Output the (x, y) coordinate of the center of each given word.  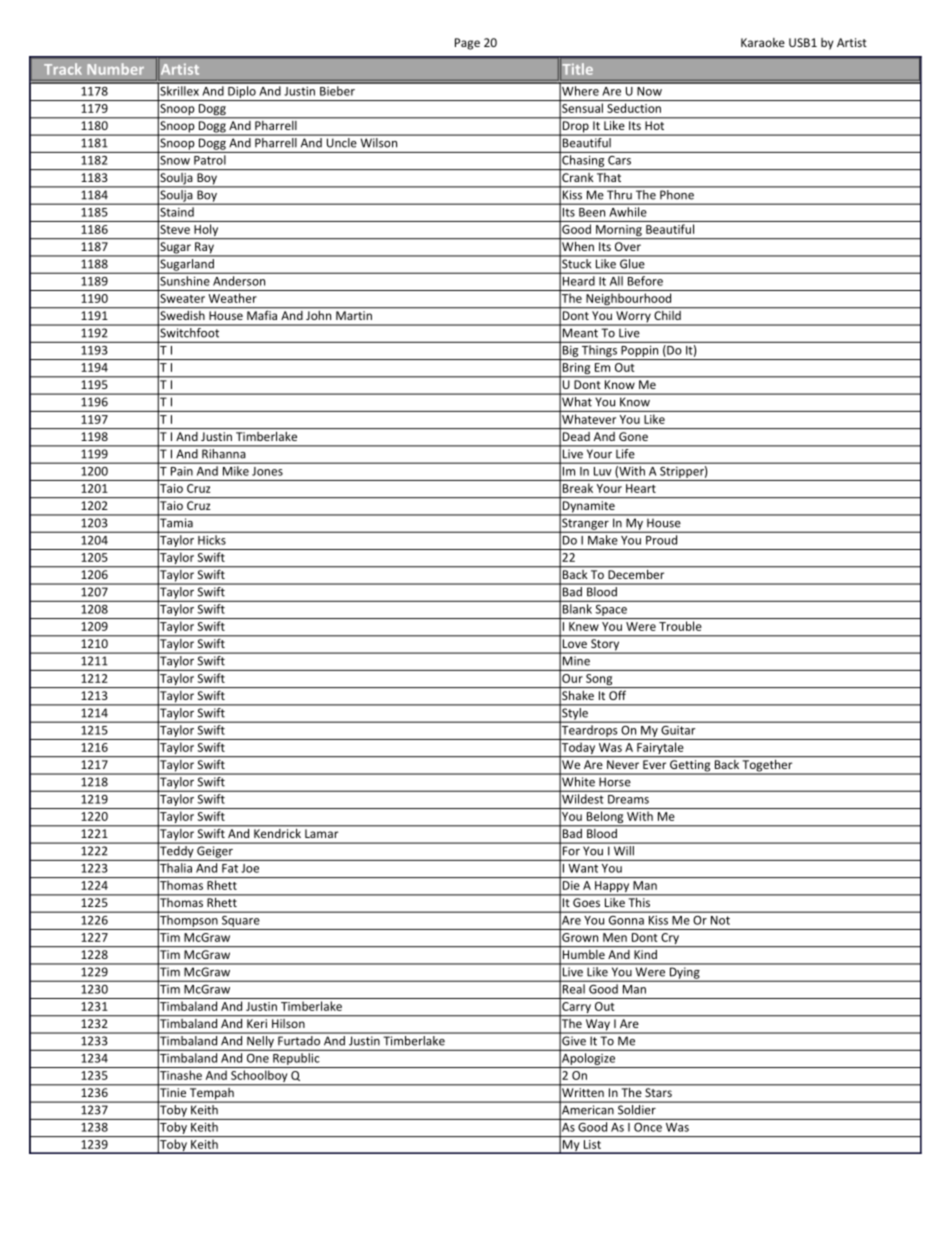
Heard (579, 281)
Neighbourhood (629, 300)
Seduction (634, 108)
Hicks (212, 540)
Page (467, 44)
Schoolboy (259, 1077)
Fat (230, 868)
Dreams (628, 799)
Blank (577, 609)
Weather (232, 298)
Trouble (680, 626)
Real (574, 989)
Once (648, 1127)
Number (115, 69)
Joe (250, 868)
